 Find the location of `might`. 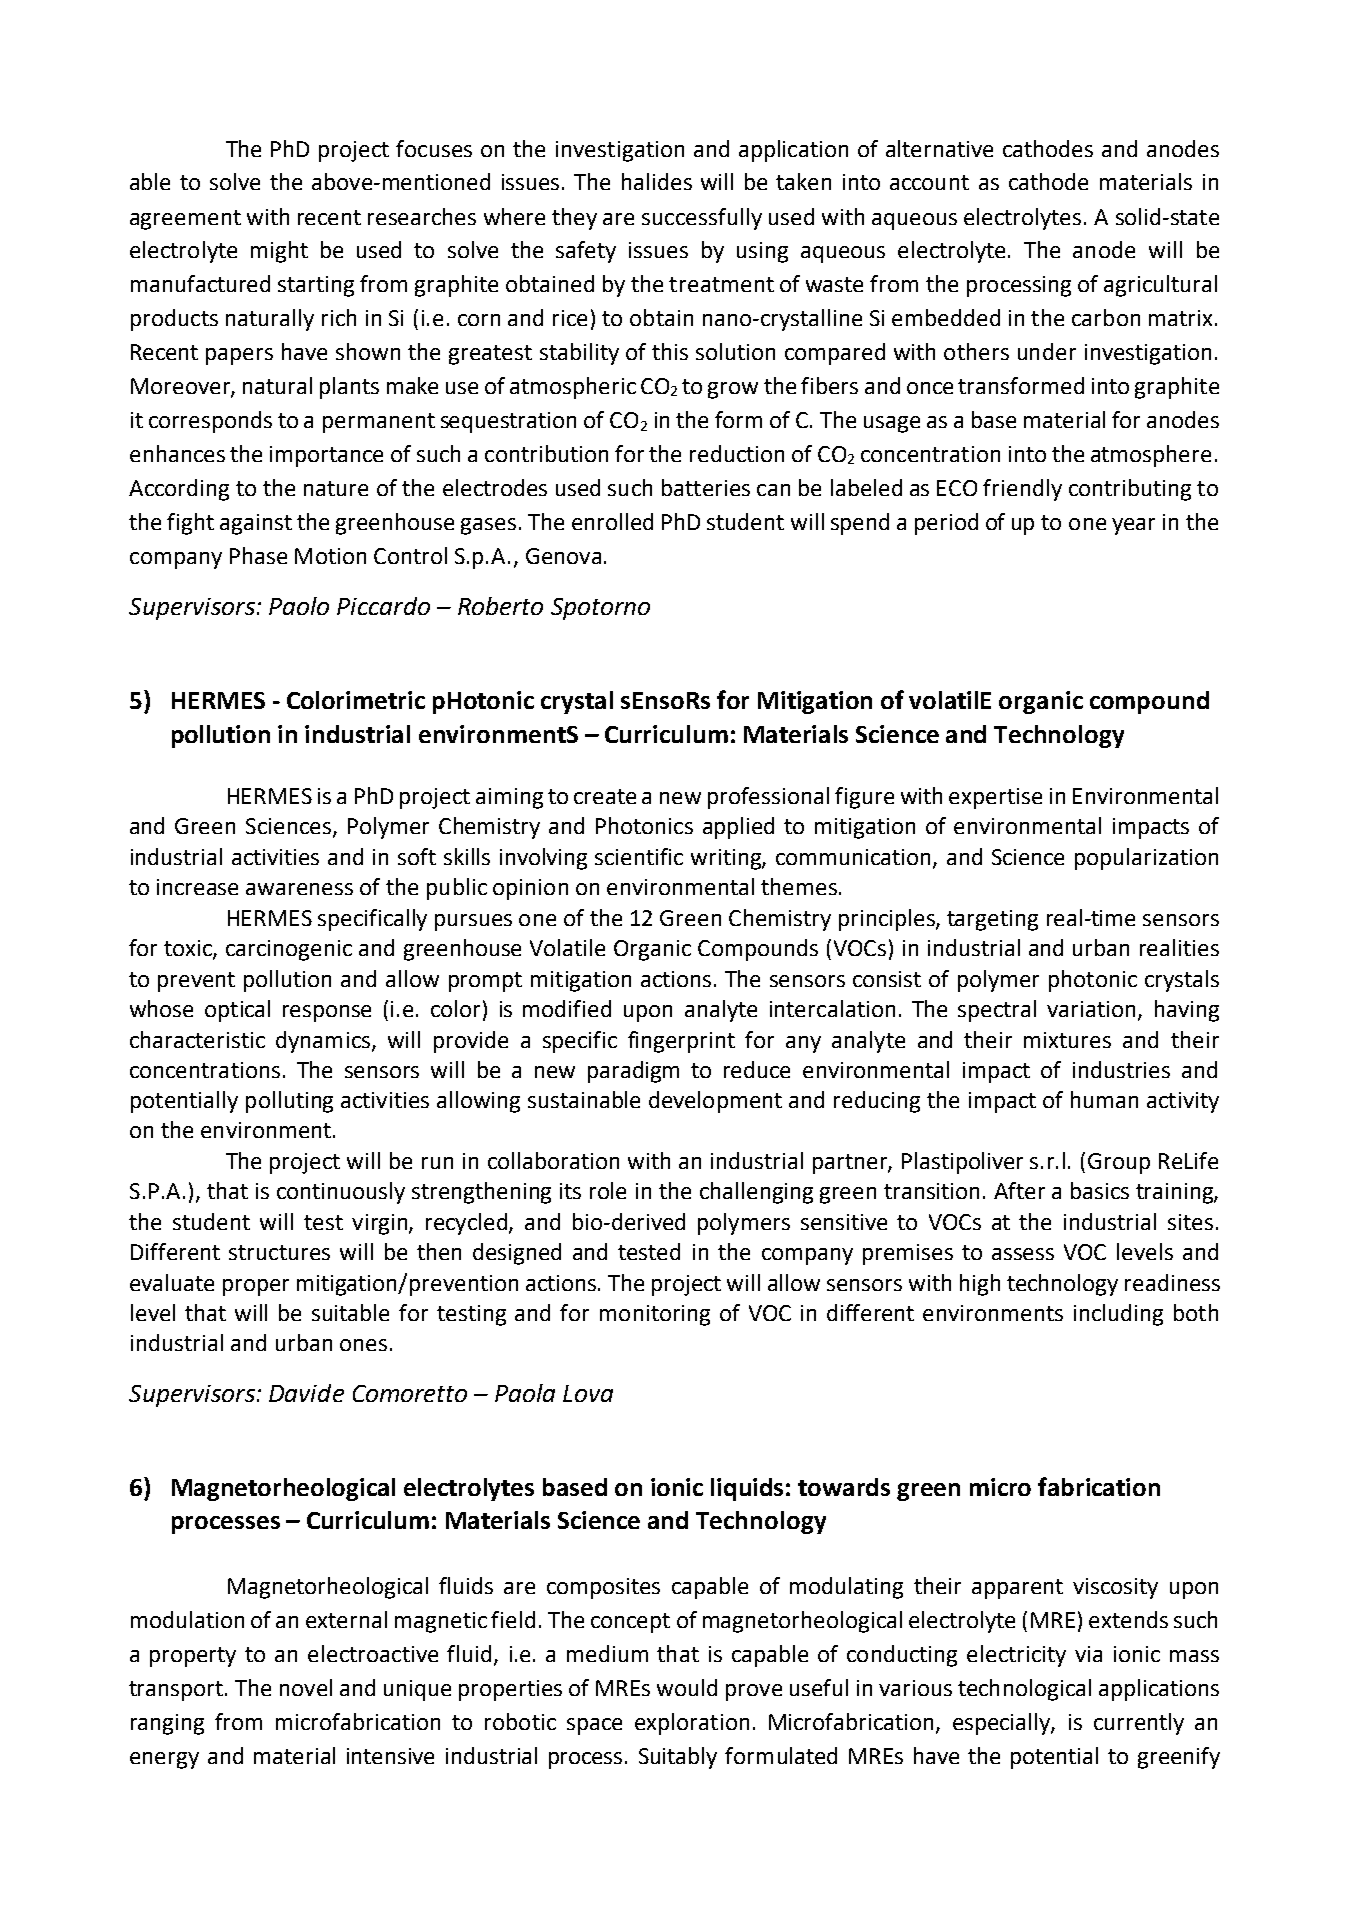

might is located at coordinates (279, 252).
